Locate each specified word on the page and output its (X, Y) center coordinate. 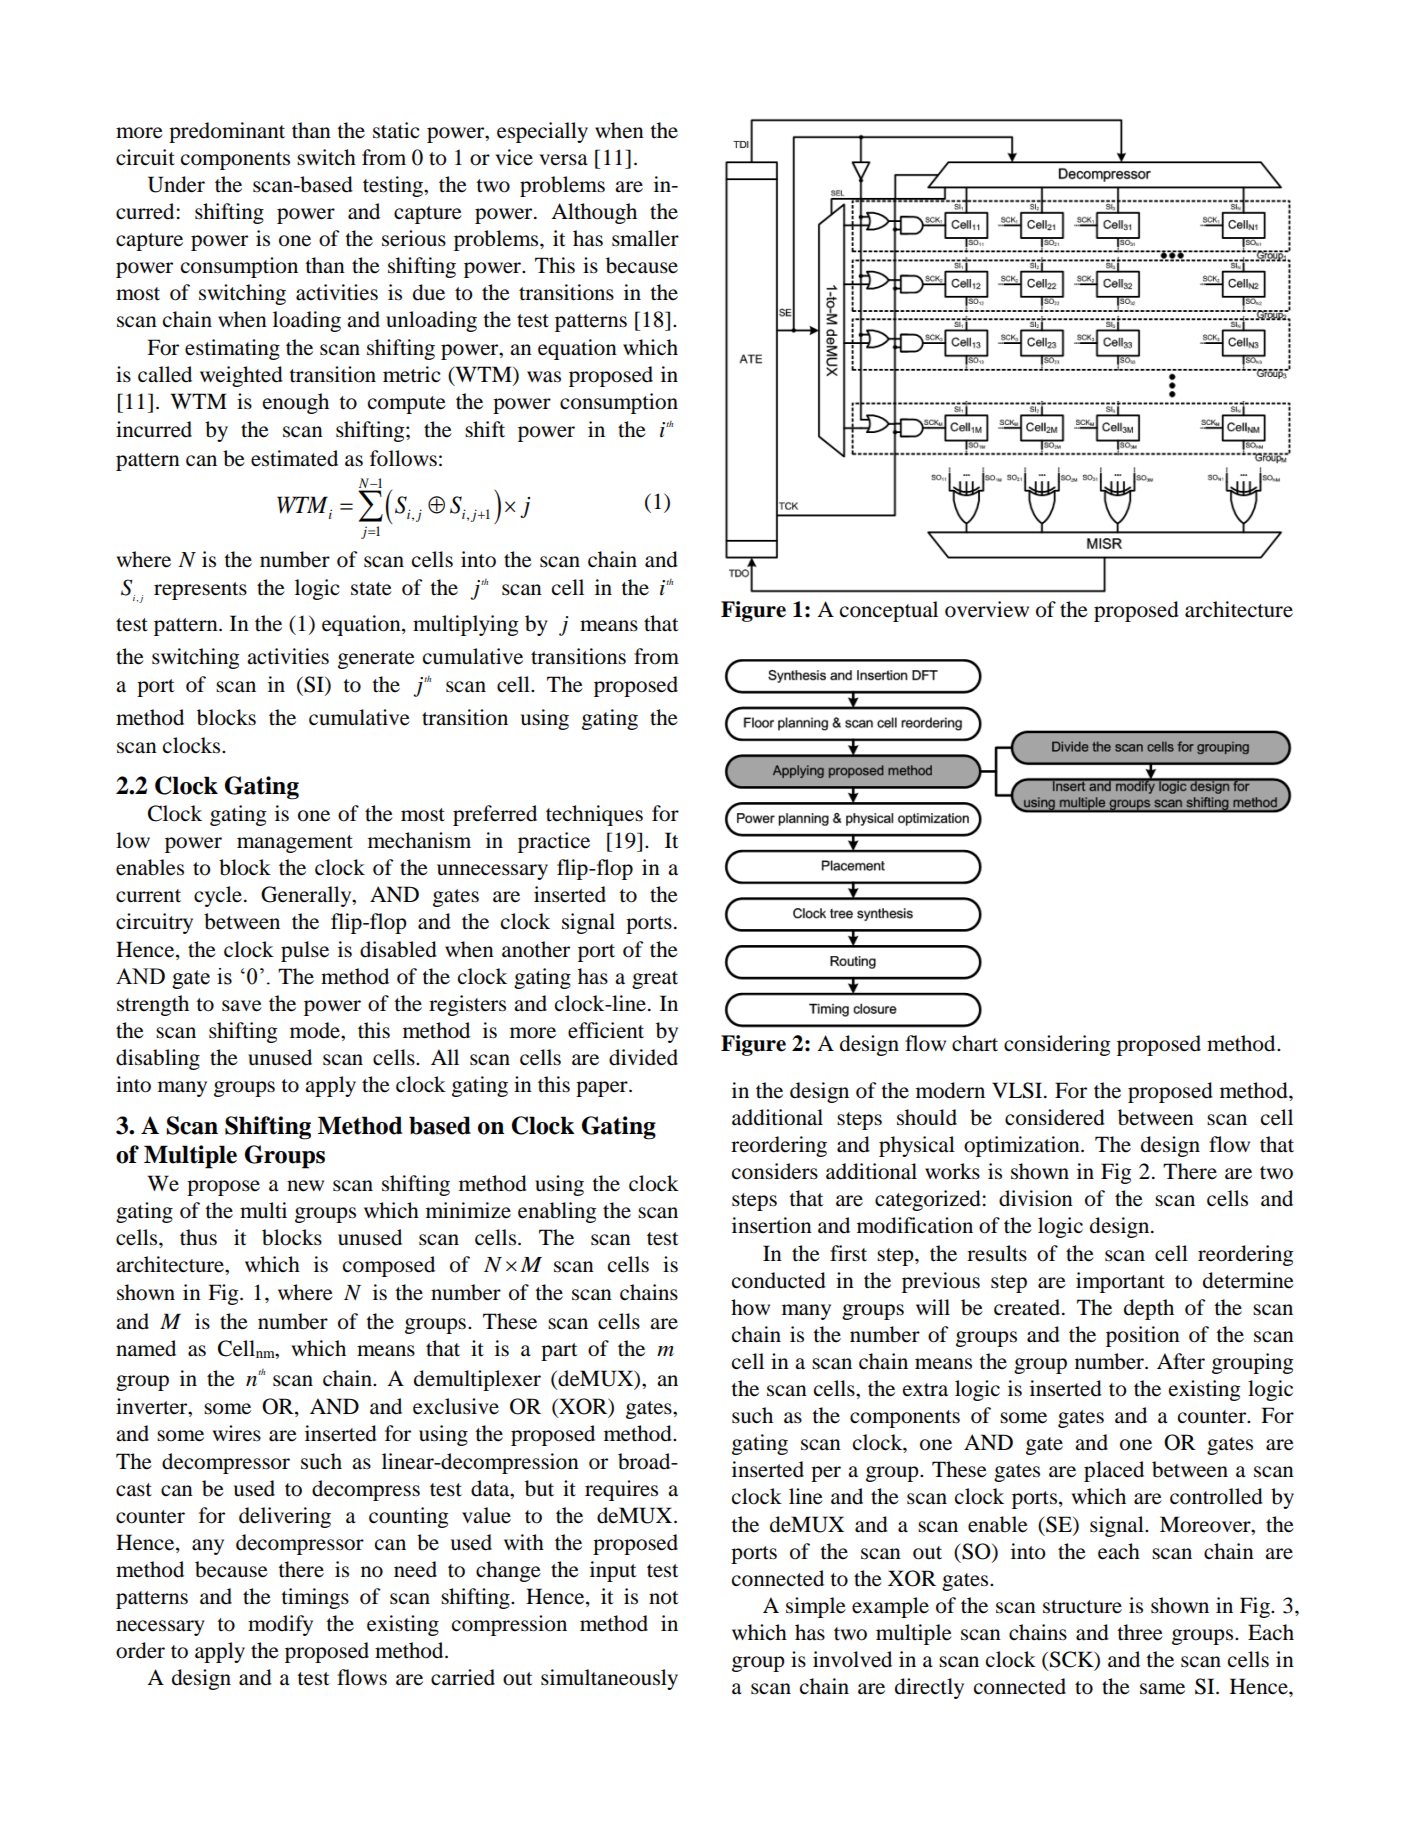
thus (198, 1237)
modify (280, 1625)
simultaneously (609, 1679)
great (655, 980)
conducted (779, 1280)
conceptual (889, 611)
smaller (645, 238)
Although (594, 213)
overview (987, 609)
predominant (227, 132)
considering (1057, 1045)
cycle (218, 896)
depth (1149, 1309)
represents (200, 591)
